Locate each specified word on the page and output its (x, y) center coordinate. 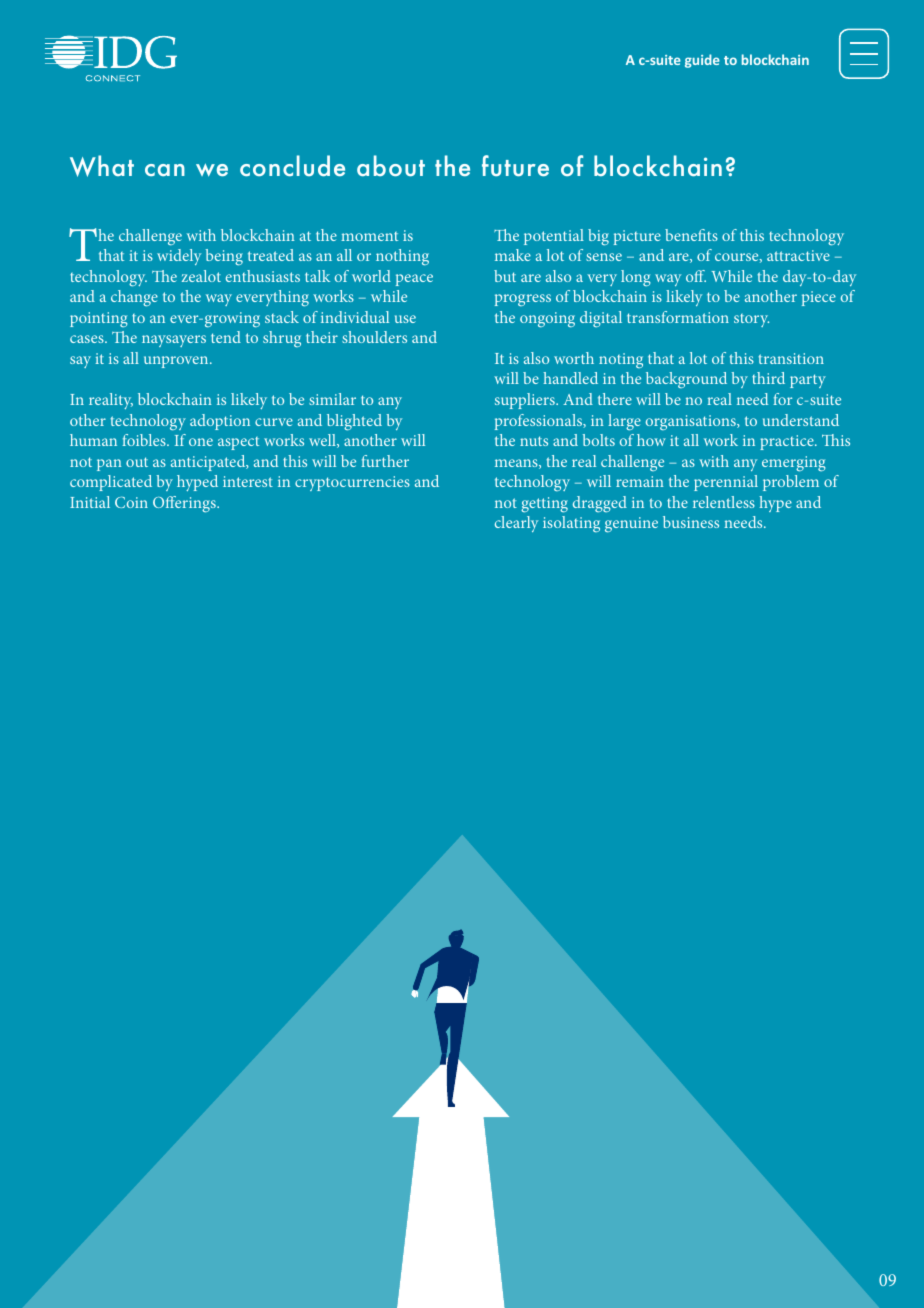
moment (369, 236)
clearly (516, 524)
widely (179, 257)
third (768, 378)
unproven (177, 362)
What (102, 166)
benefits (691, 235)
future (515, 165)
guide (702, 61)
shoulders (374, 337)
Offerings (185, 504)
